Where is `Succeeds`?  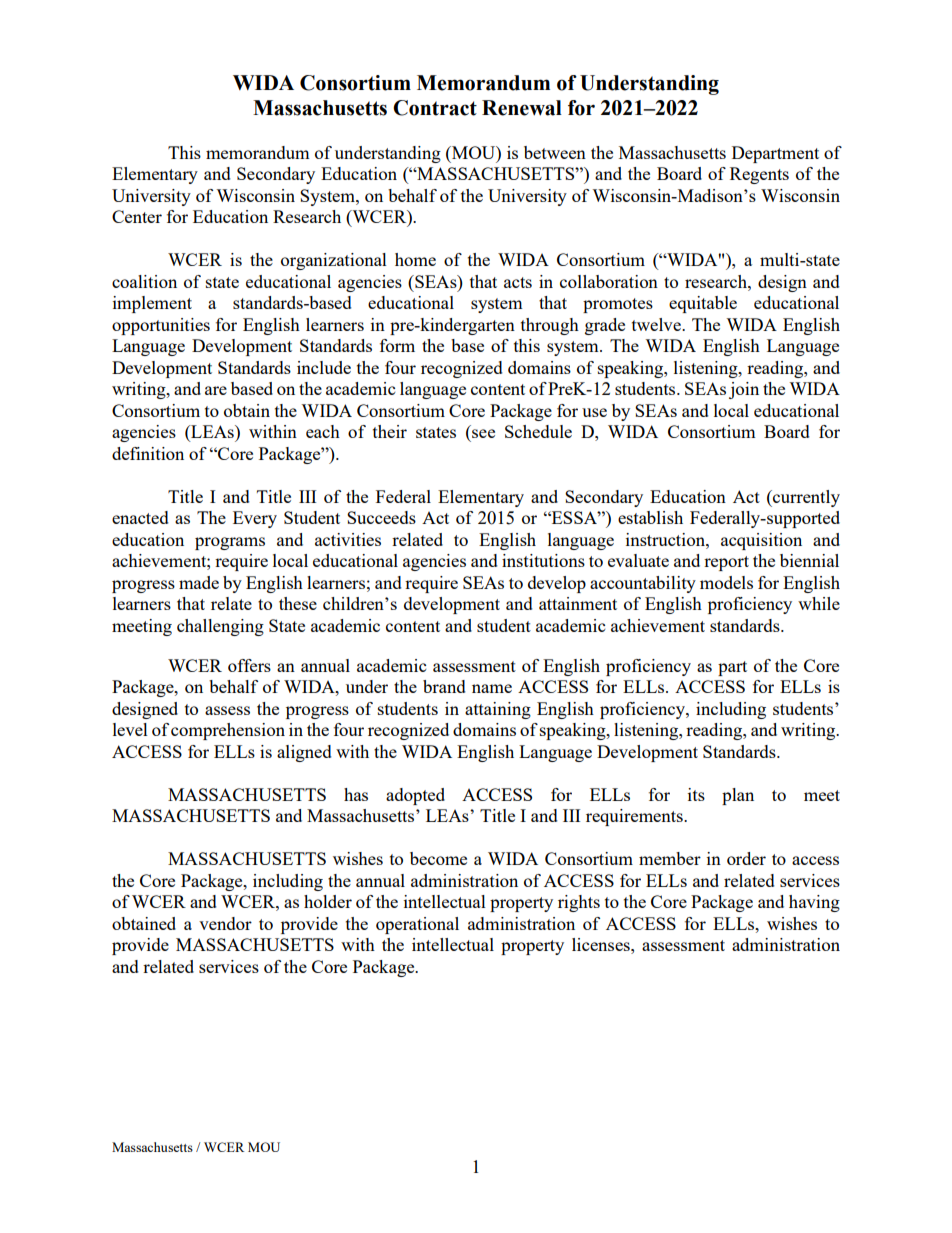 Succeeds is located at coordinates (381, 517).
